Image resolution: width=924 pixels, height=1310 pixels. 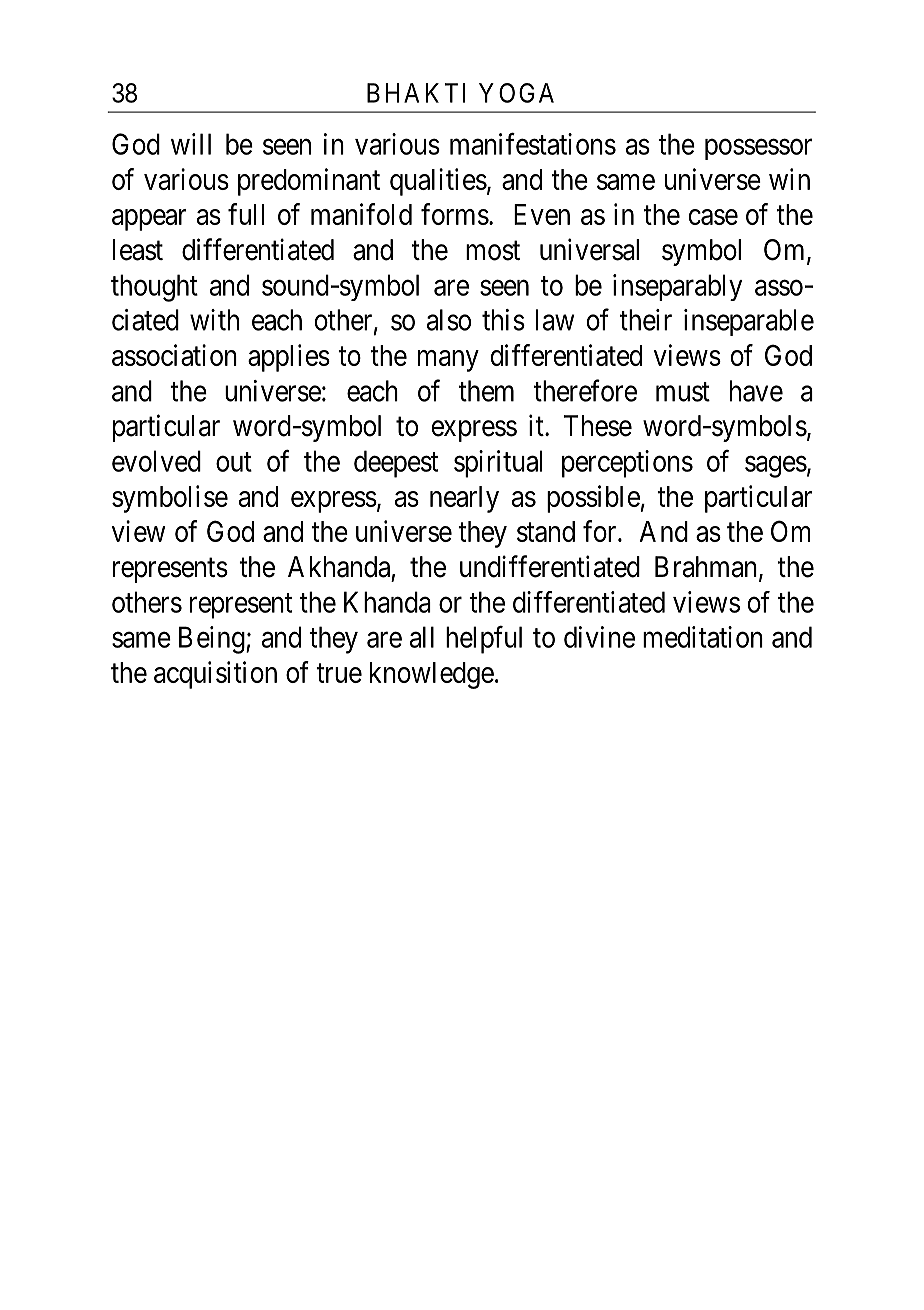 I want to click on will, so click(x=191, y=144).
